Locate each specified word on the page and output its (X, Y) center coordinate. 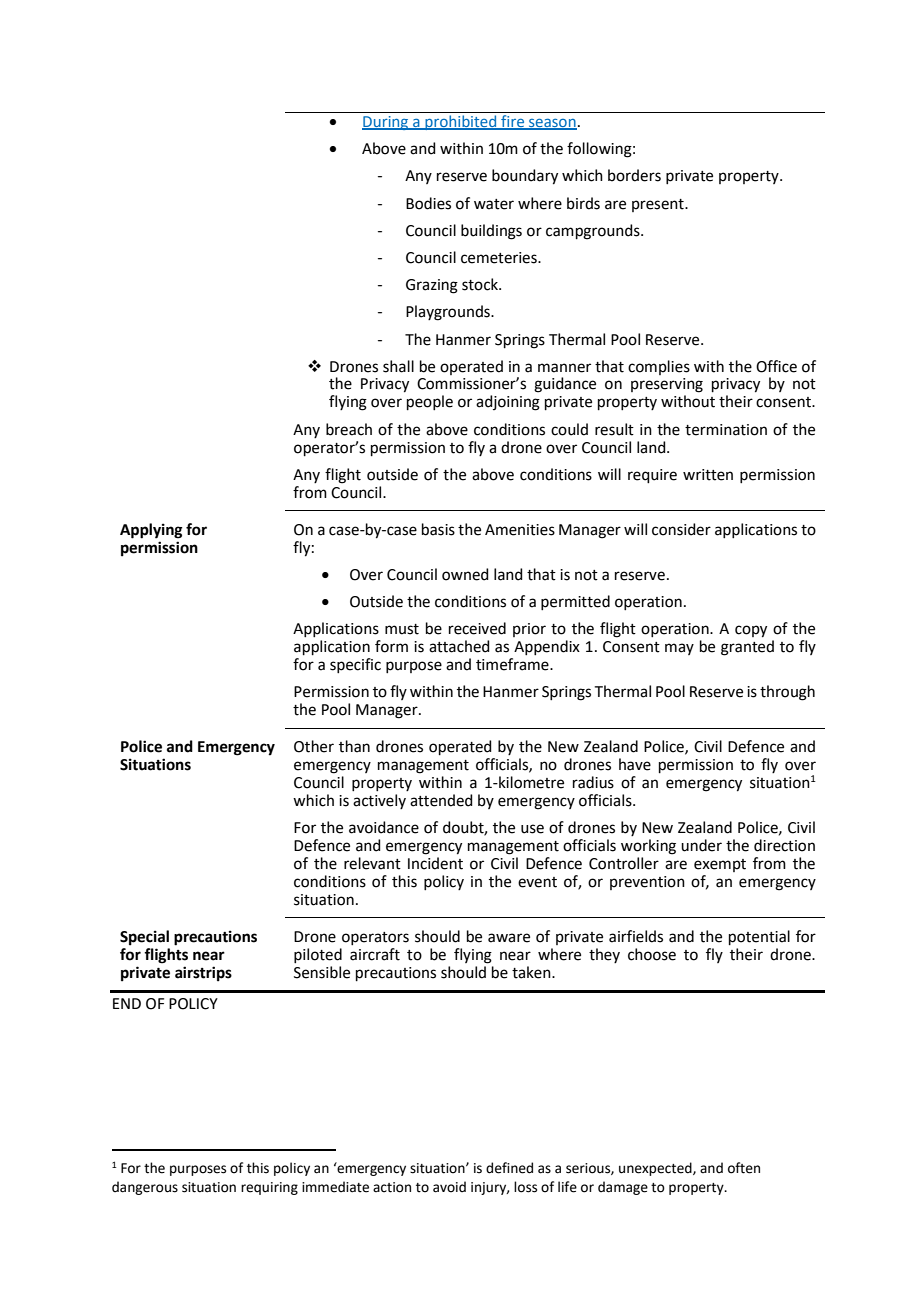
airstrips (203, 974)
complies (659, 367)
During (386, 123)
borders (634, 175)
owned (465, 574)
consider (681, 529)
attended (441, 800)
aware (509, 938)
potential (759, 937)
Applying (151, 531)
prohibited (461, 122)
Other (314, 746)
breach (349, 429)
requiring (269, 1188)
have (635, 764)
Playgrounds (449, 313)
